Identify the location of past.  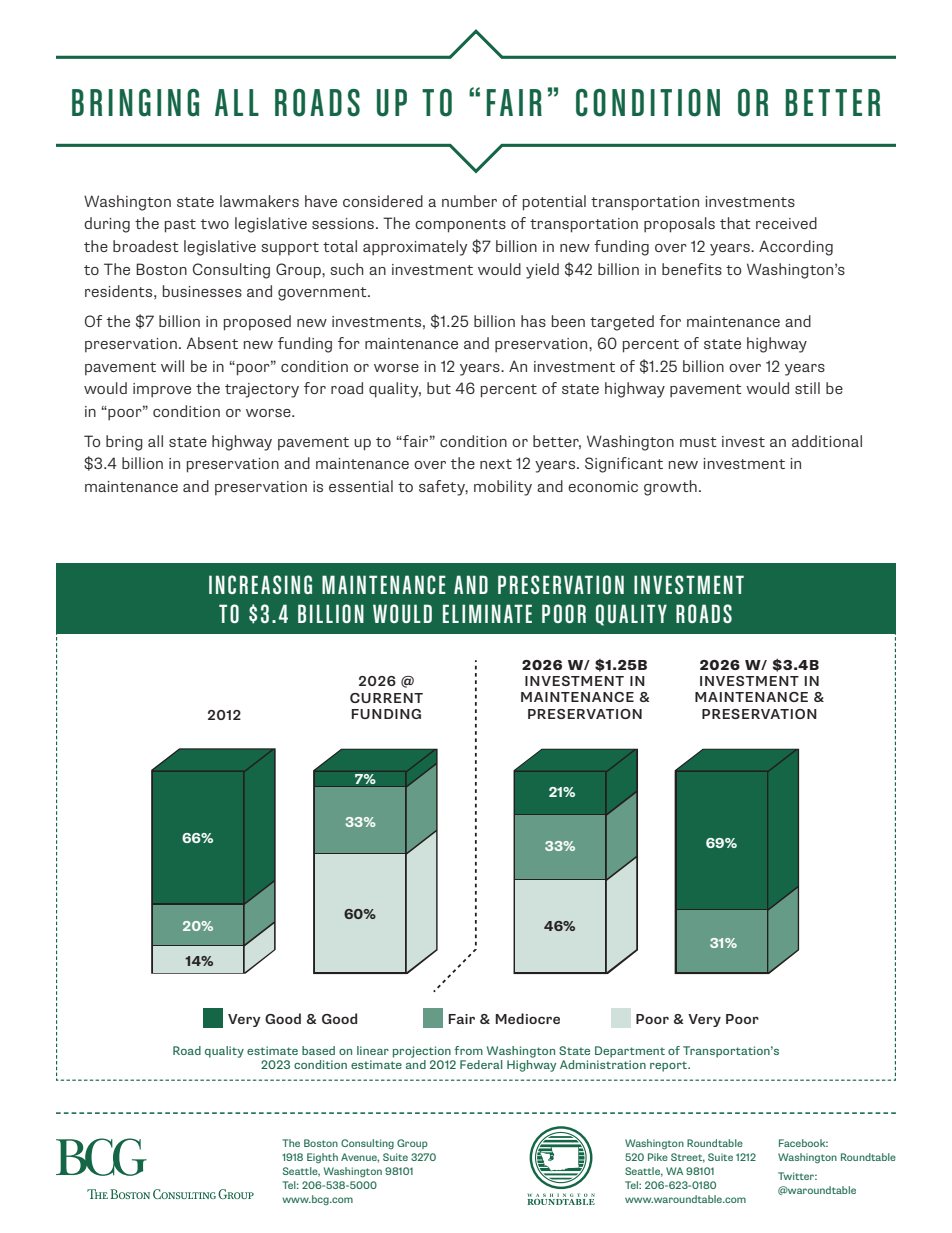
(180, 226).
